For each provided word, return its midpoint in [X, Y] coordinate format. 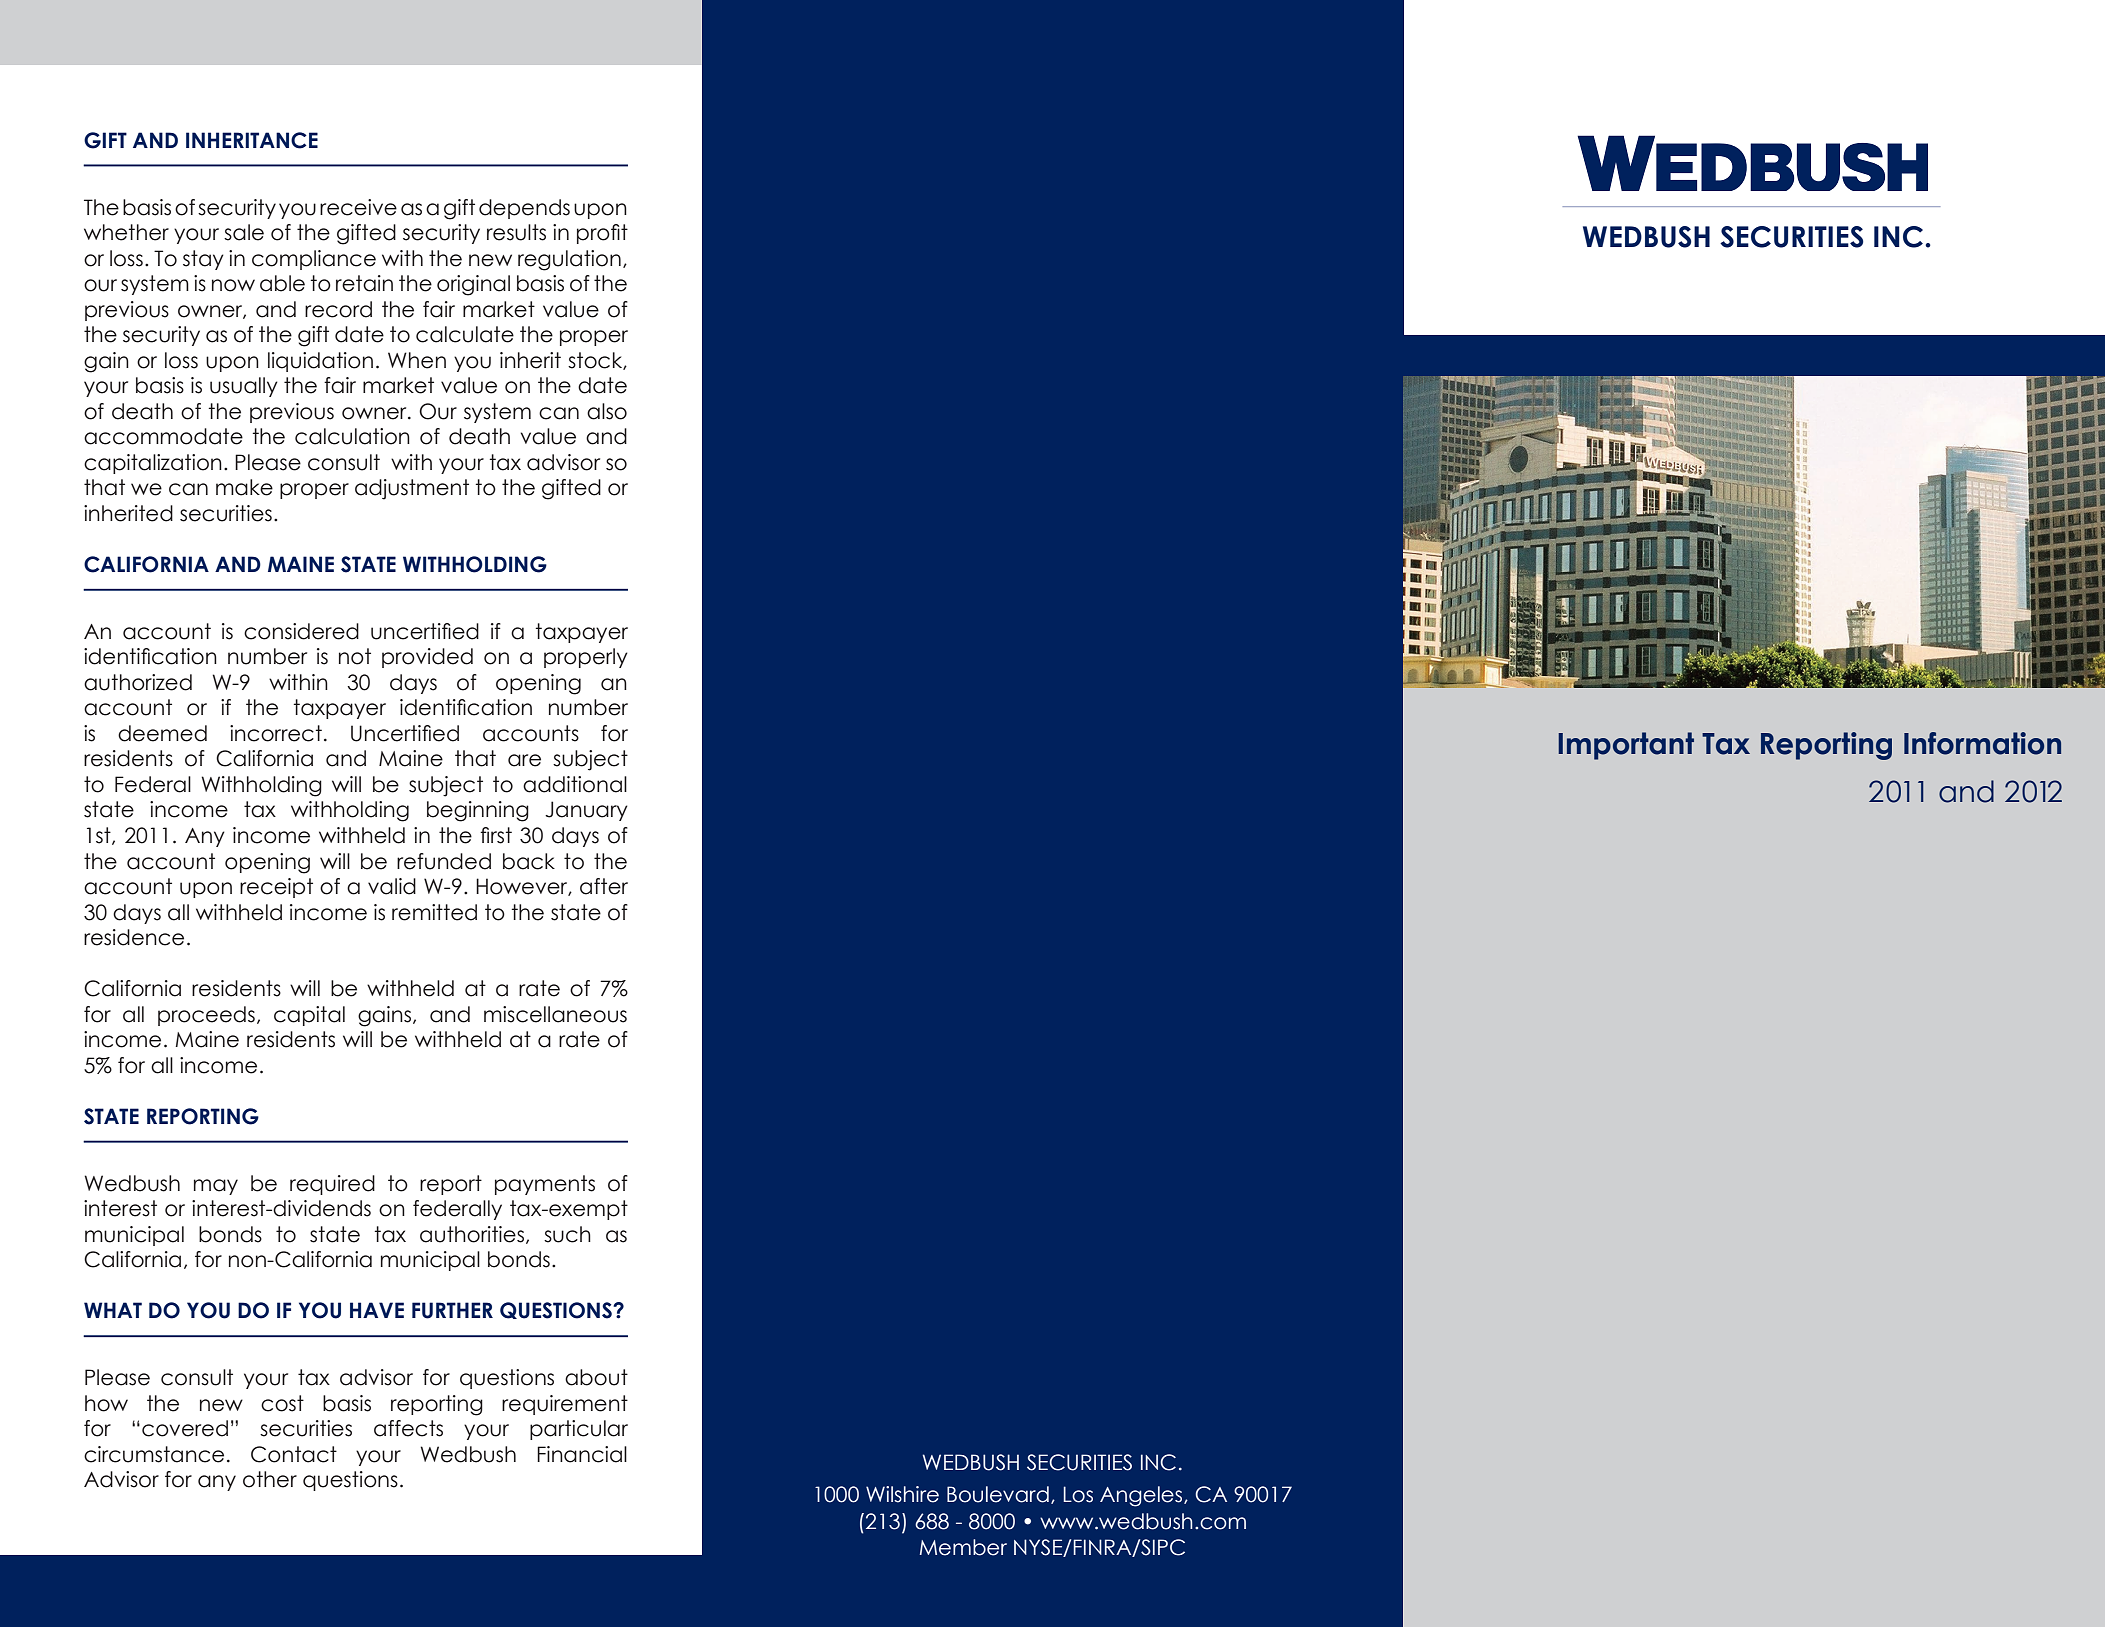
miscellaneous [555, 1014]
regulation [569, 260]
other [270, 1479]
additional [575, 784]
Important [1626, 746]
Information [1982, 743]
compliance [314, 260]
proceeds [206, 1016]
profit [602, 234]
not [355, 656]
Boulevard [998, 1494]
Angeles [1142, 1496]
